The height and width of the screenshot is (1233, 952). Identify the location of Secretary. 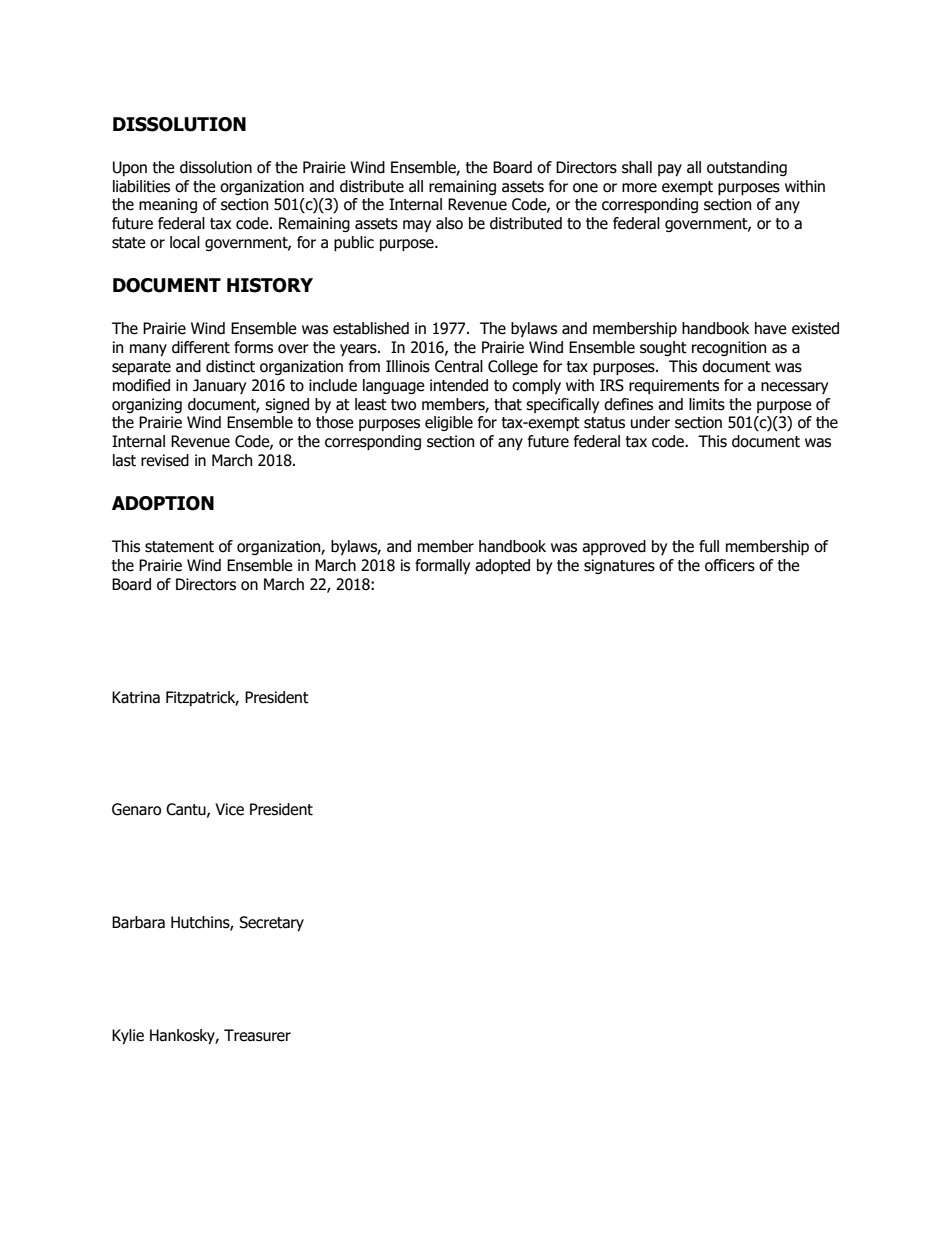
(271, 923).
